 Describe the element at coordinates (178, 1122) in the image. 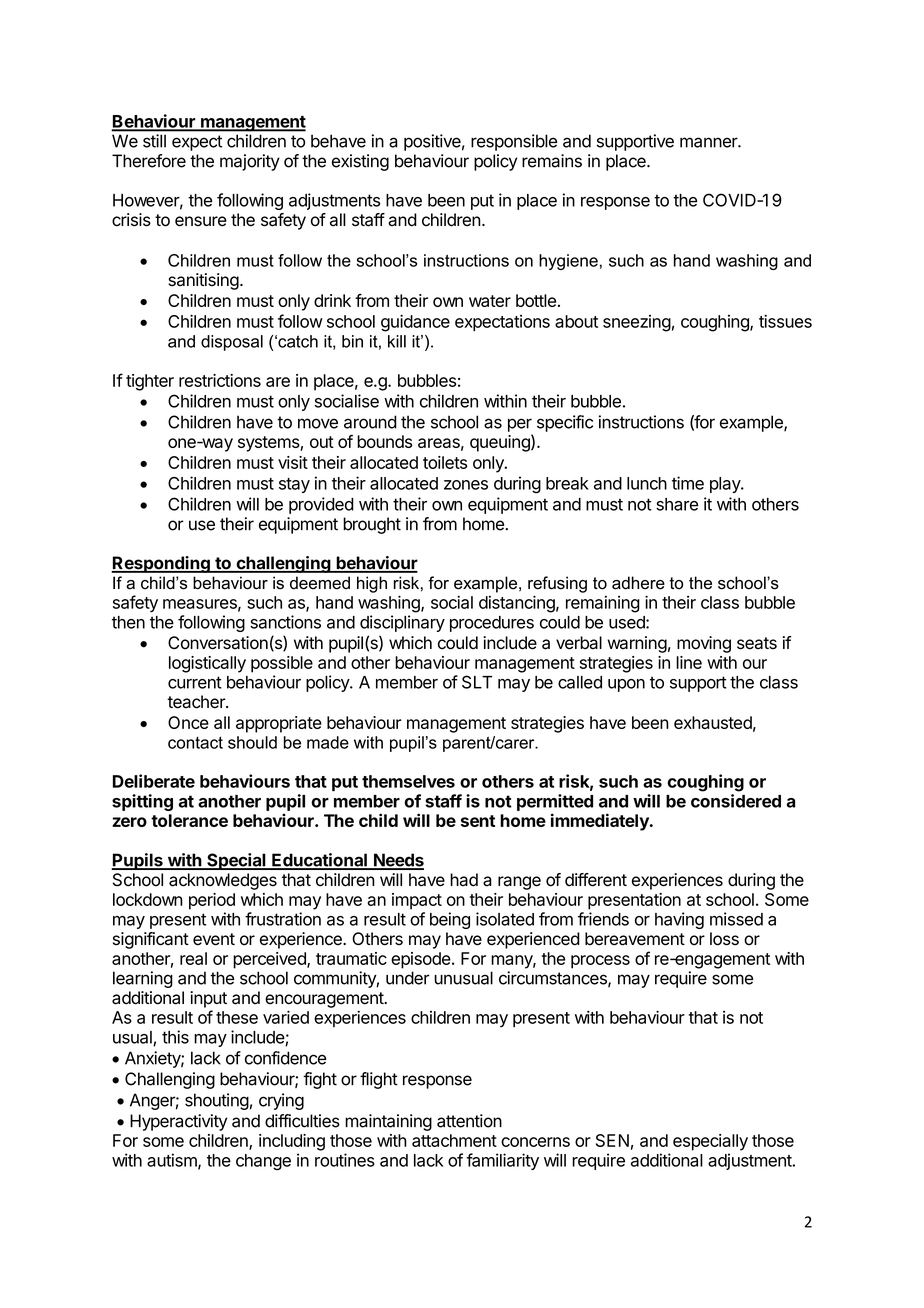

I see `Hyperactivity` at that location.
